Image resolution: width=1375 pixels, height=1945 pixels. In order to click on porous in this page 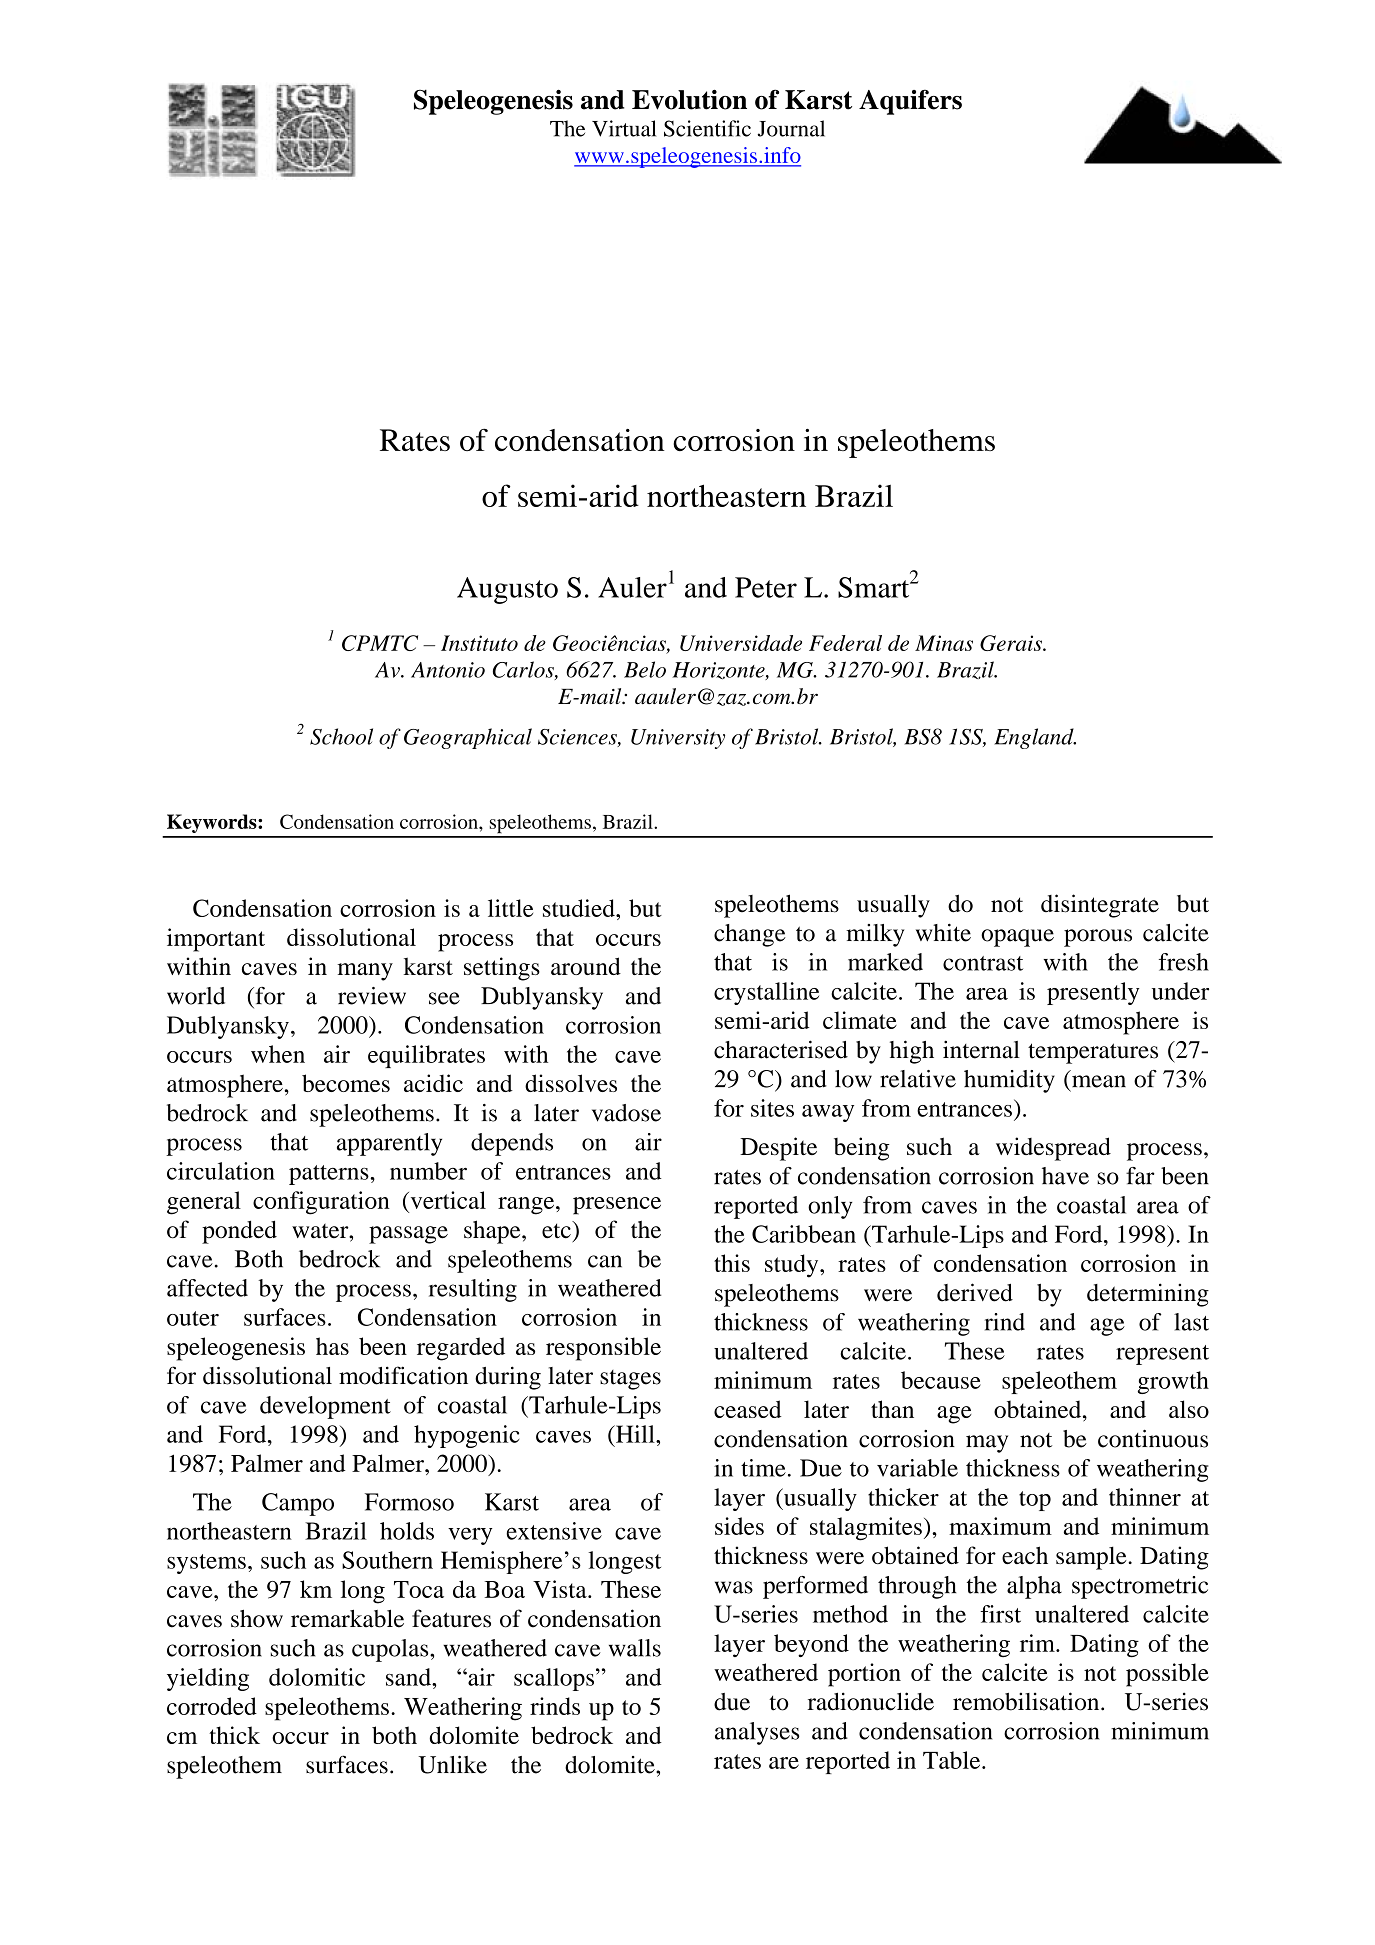, I will do `click(1098, 938)`.
